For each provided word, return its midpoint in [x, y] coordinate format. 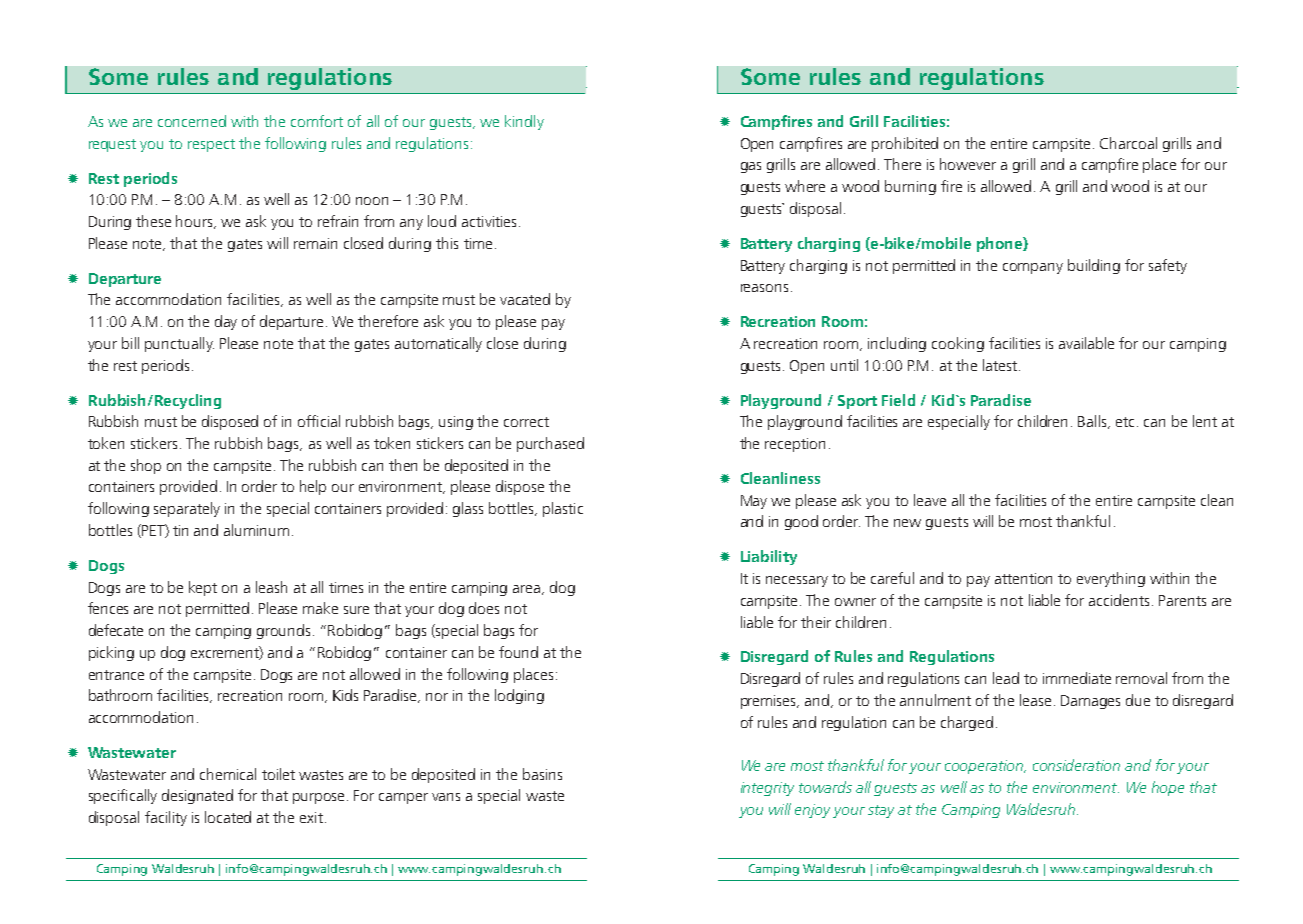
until [844, 365]
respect [211, 145]
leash [271, 587]
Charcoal [1128, 143]
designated [197, 796]
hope [1168, 788]
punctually [179, 344]
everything [1111, 579]
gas [751, 167]
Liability [769, 557]
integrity [767, 789]
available [1086, 343]
